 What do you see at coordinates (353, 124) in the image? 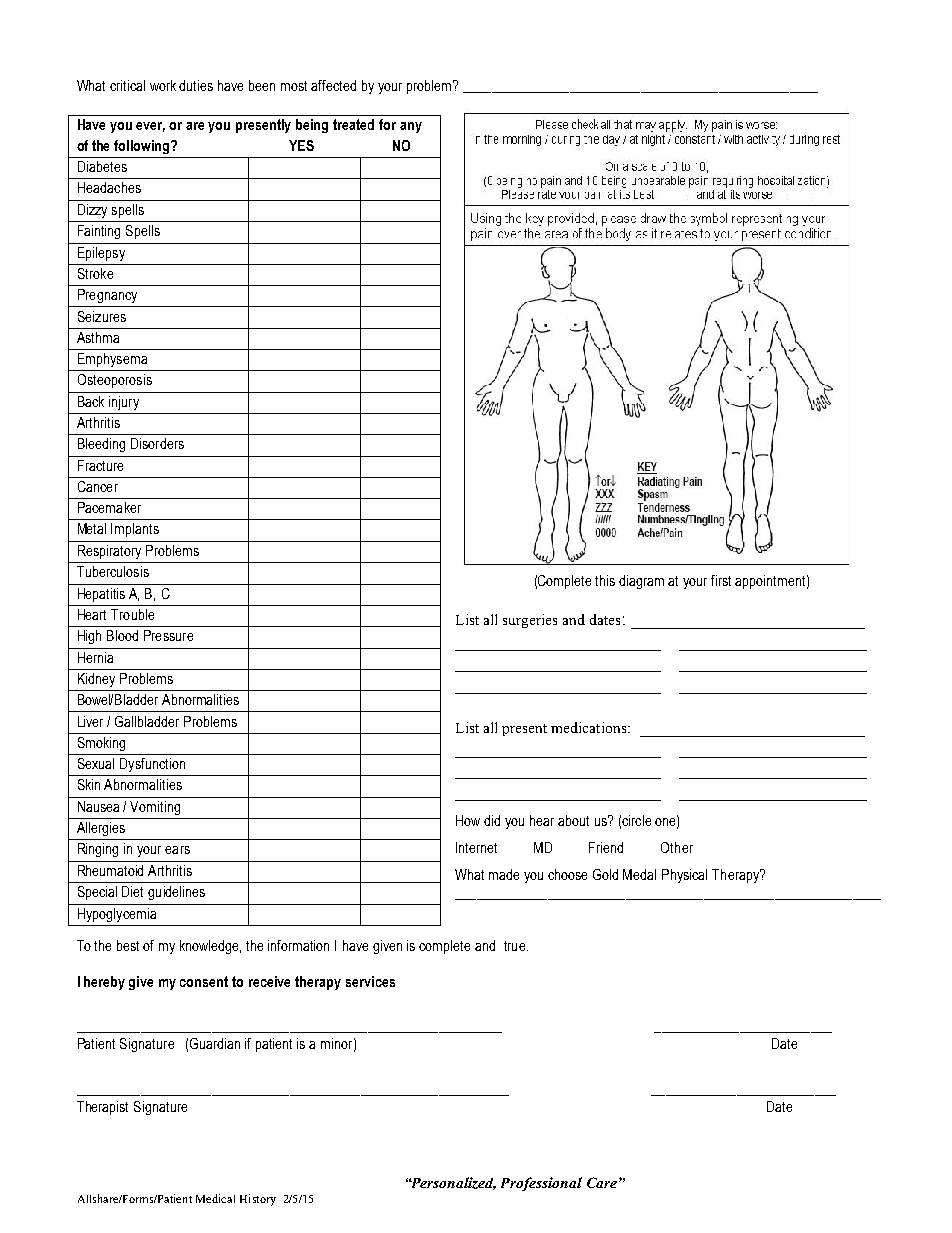
I see `treated` at bounding box center [353, 124].
